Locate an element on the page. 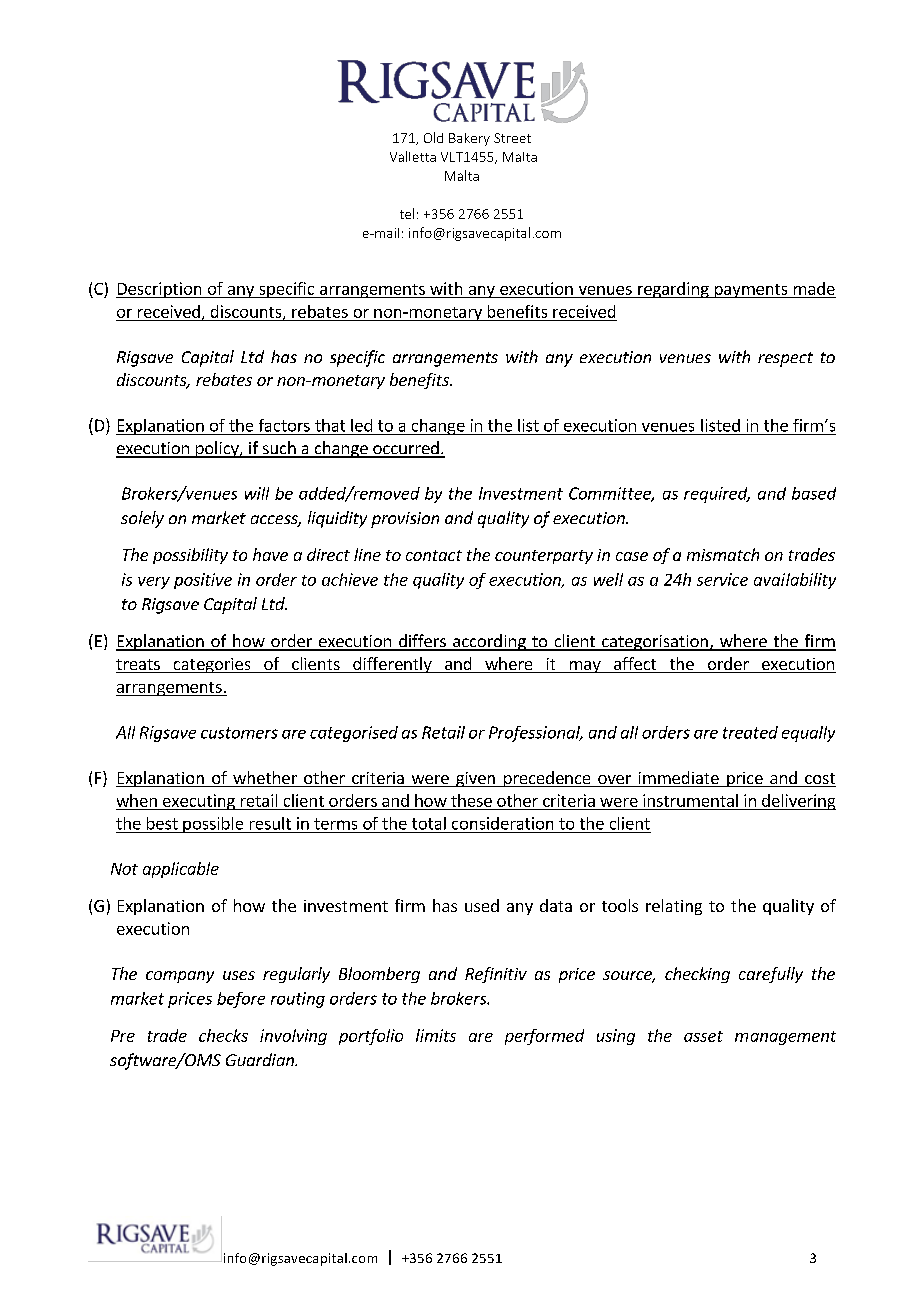  asset is located at coordinates (703, 1036).
